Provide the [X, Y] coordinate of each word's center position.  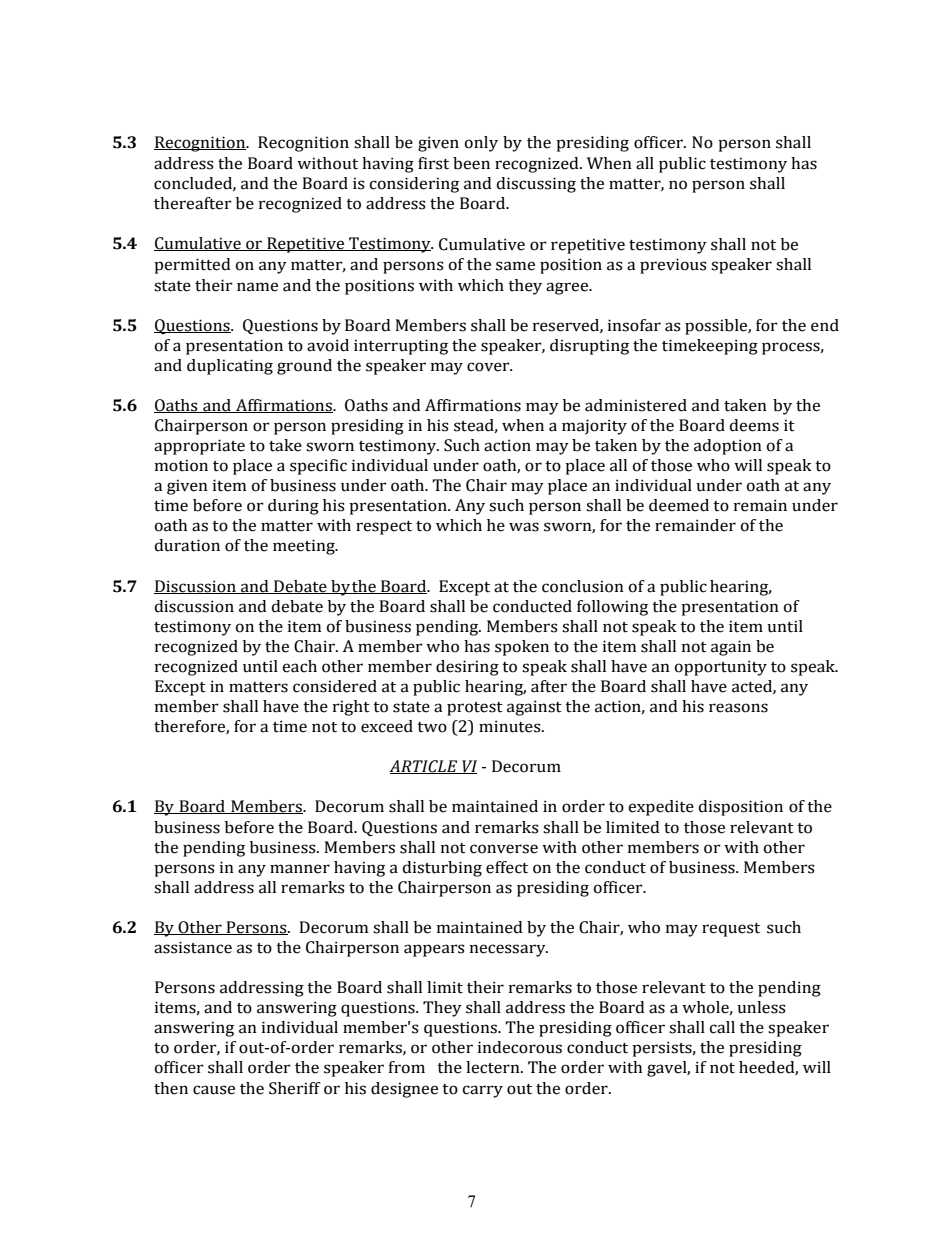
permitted [192, 266]
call [722, 1027]
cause [214, 1090]
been [471, 163]
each [300, 666]
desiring [467, 668]
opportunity [721, 668]
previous [673, 266]
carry [483, 1091]
